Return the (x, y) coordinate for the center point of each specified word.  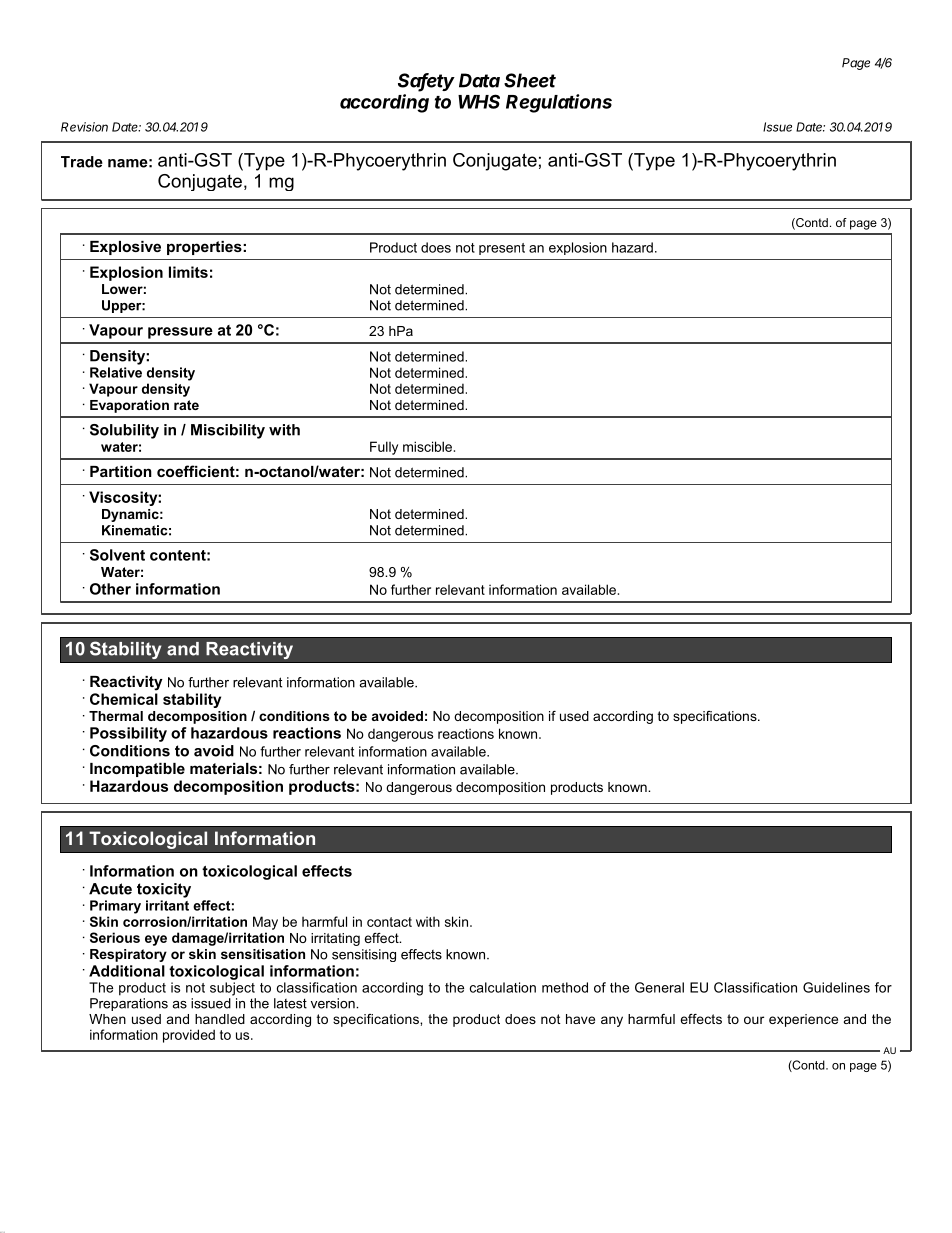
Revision (84, 127)
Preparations (129, 1004)
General (659, 987)
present (502, 249)
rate (186, 405)
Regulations (559, 103)
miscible (429, 446)
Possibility (128, 734)
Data (479, 80)
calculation (503, 987)
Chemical (124, 699)
